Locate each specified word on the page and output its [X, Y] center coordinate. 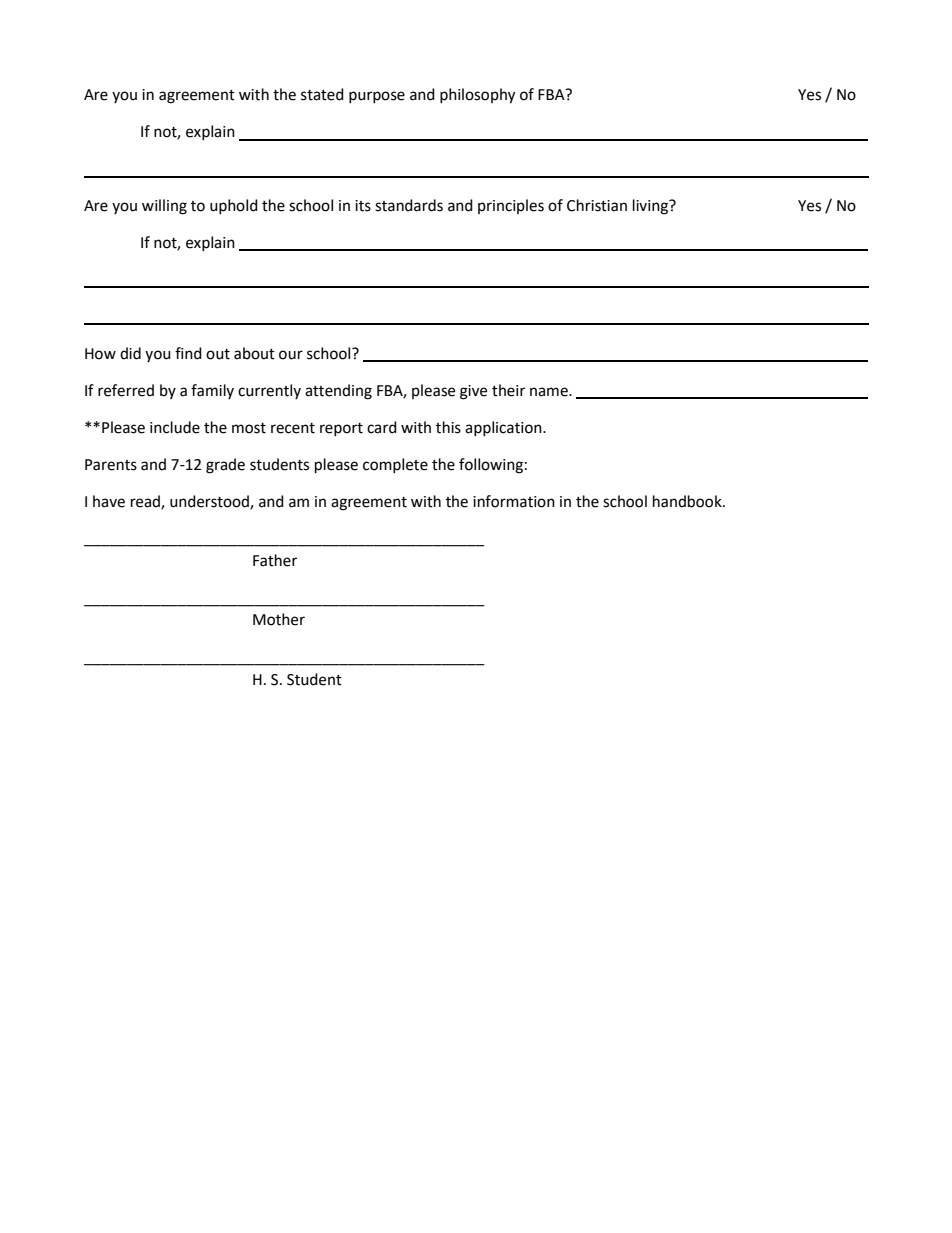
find [188, 353]
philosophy [477, 96]
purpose [377, 97]
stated [322, 94]
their [508, 390]
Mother [279, 619]
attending [338, 392]
